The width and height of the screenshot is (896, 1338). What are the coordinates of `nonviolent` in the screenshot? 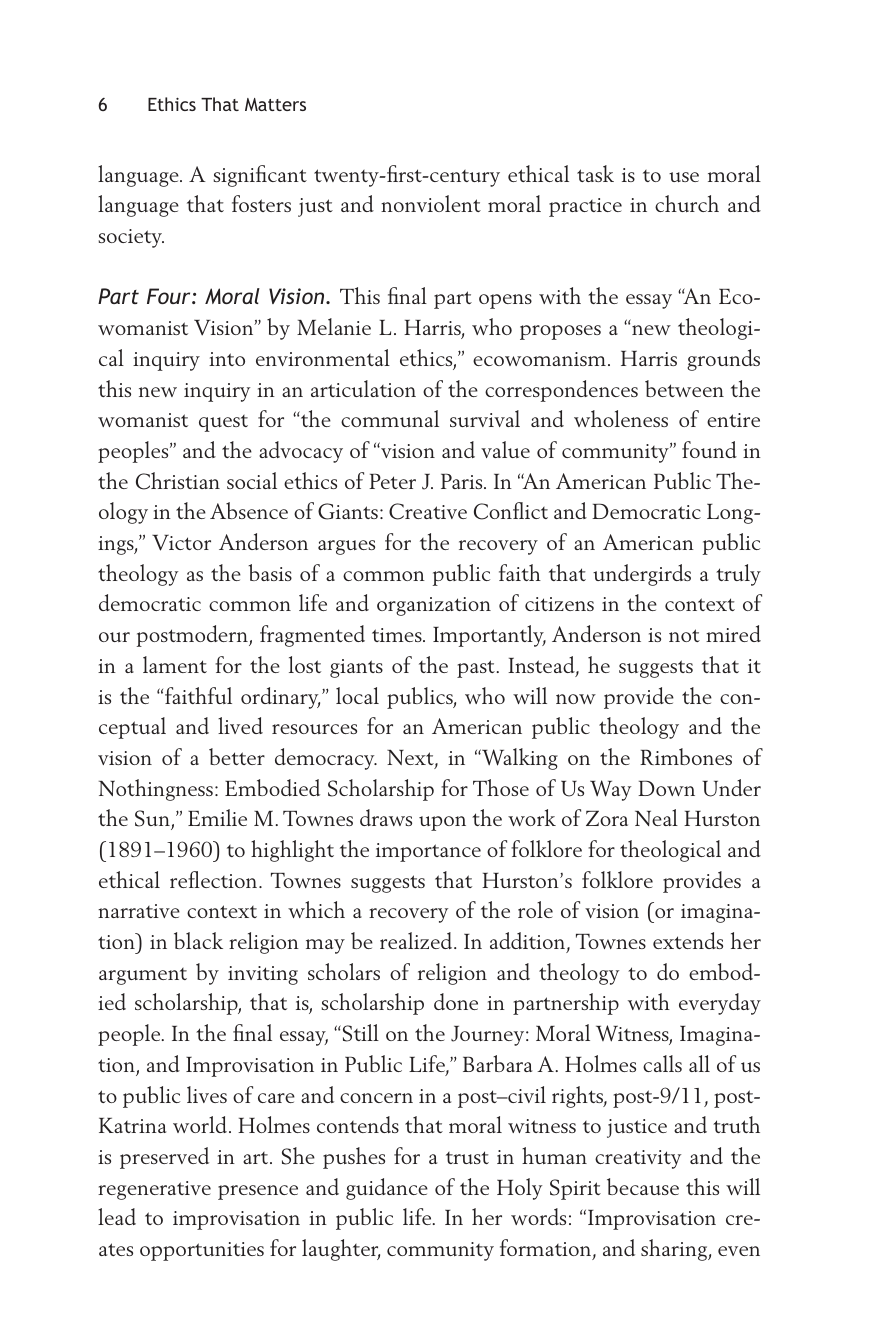 It's located at (431, 203).
